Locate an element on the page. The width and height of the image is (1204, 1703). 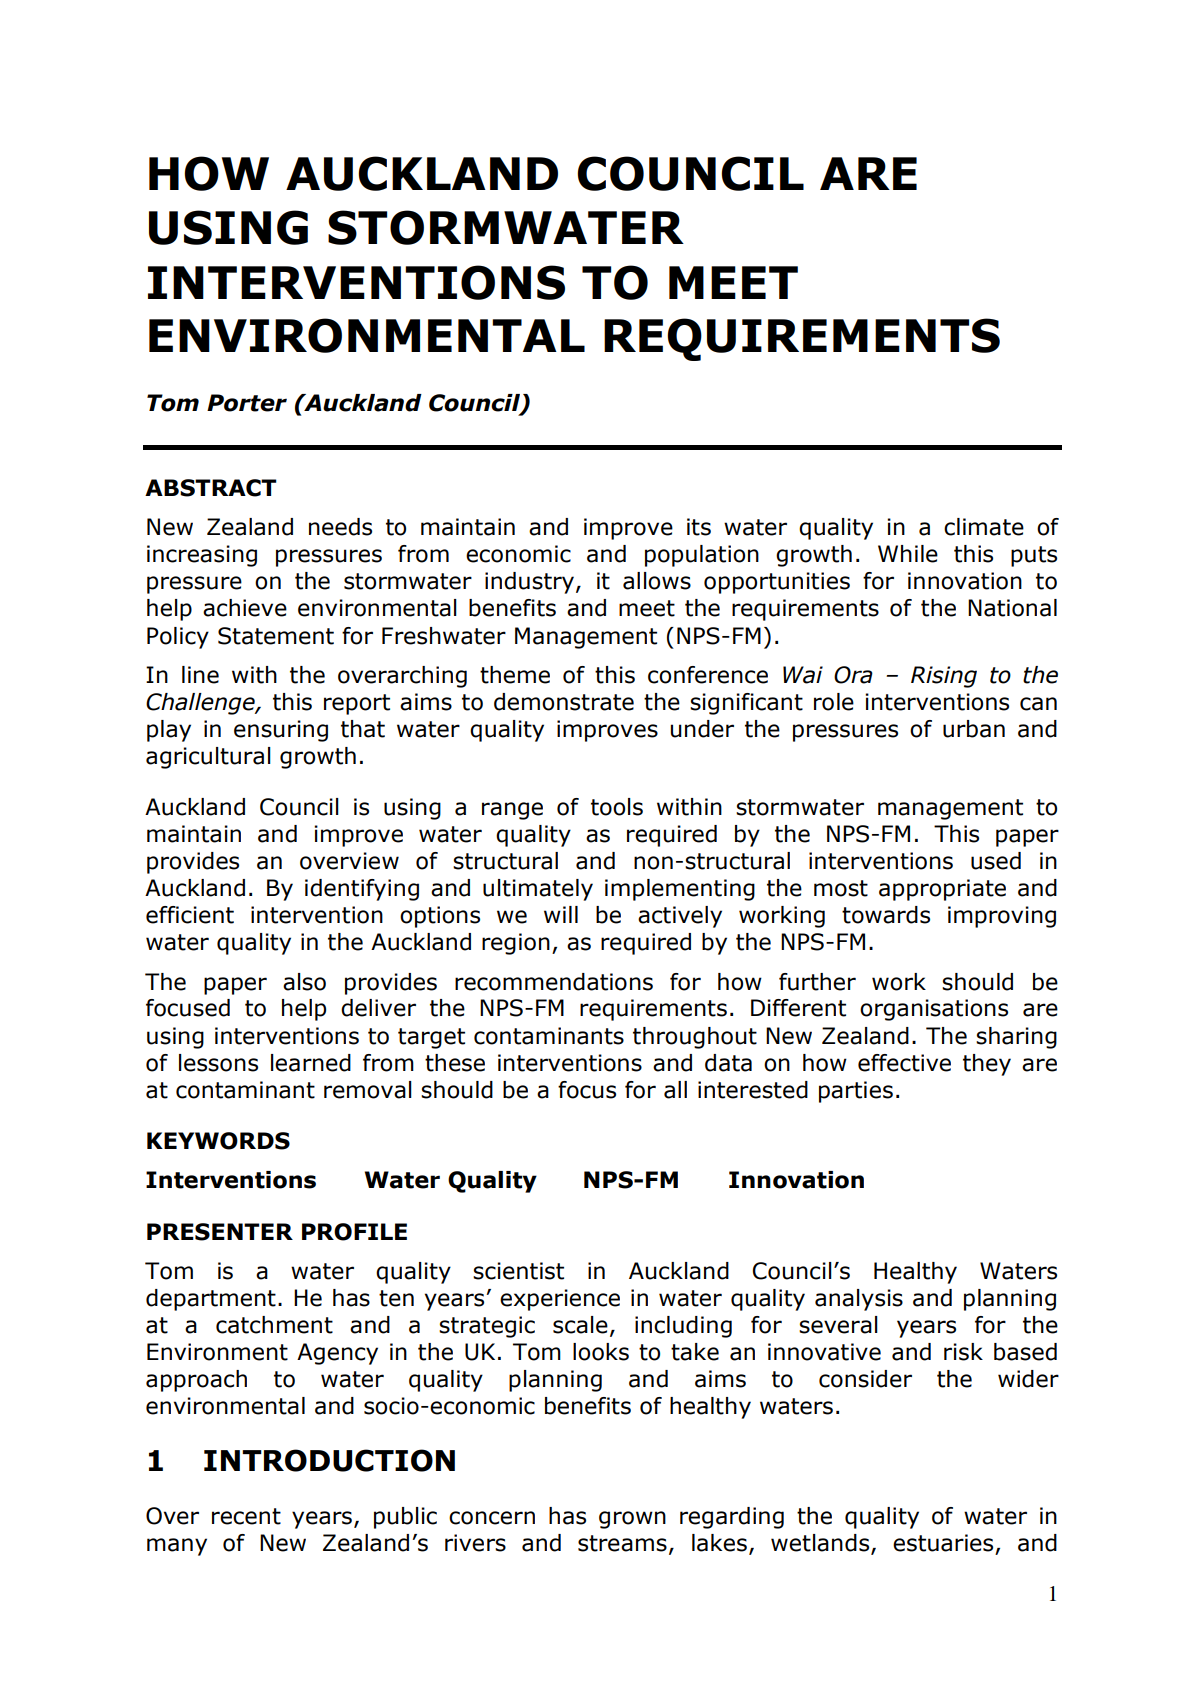
population is located at coordinates (702, 556).
